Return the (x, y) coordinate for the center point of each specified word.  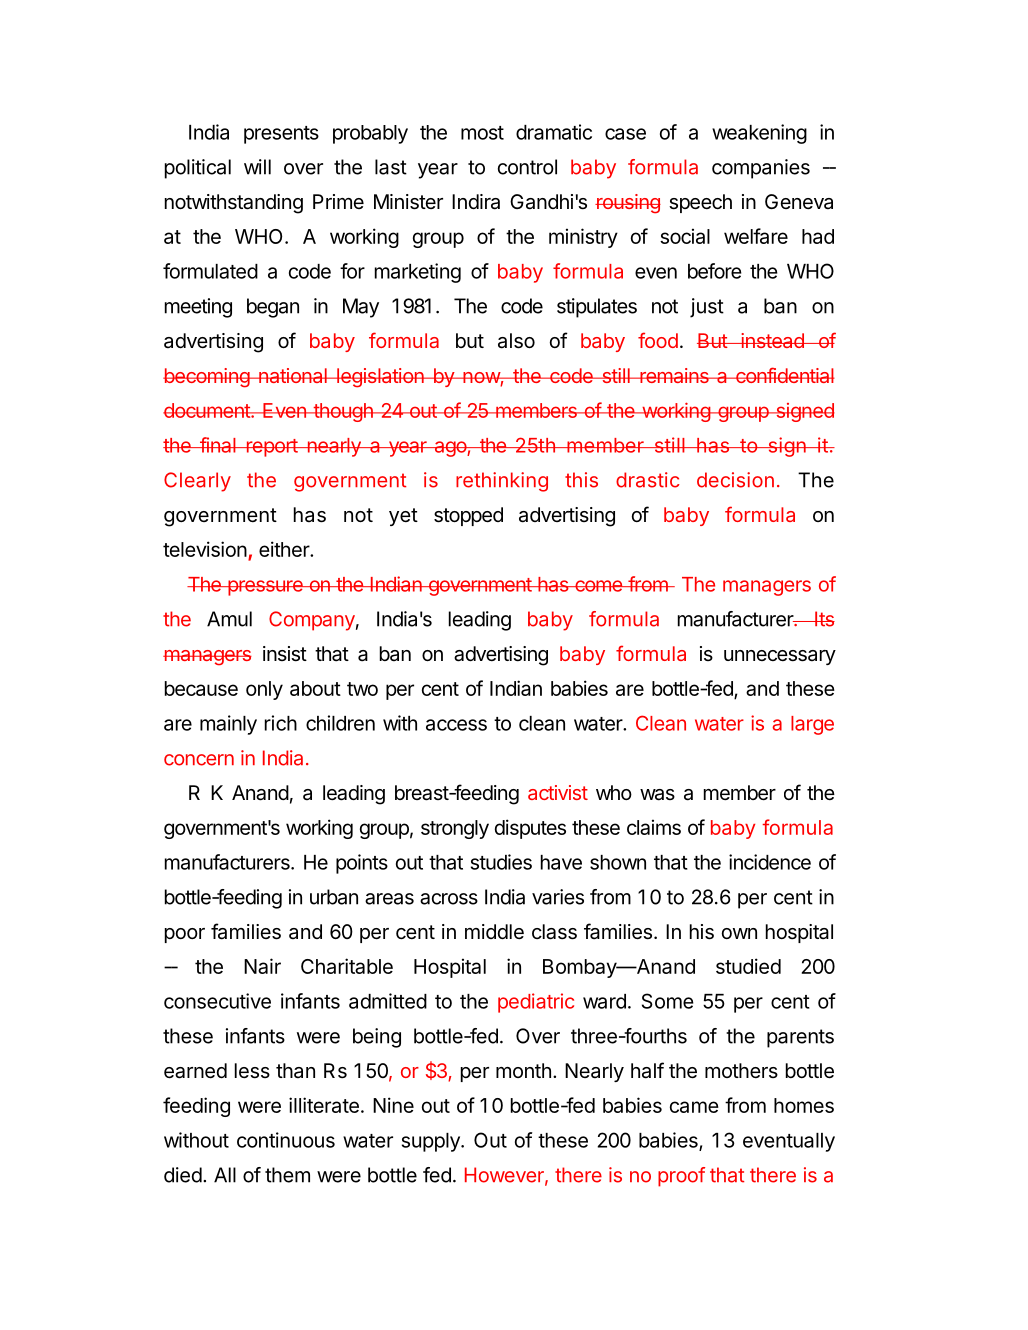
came (694, 1107)
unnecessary (780, 657)
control (527, 167)
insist (285, 654)
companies (761, 169)
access (456, 725)
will (257, 167)
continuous (286, 1140)
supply (432, 1142)
